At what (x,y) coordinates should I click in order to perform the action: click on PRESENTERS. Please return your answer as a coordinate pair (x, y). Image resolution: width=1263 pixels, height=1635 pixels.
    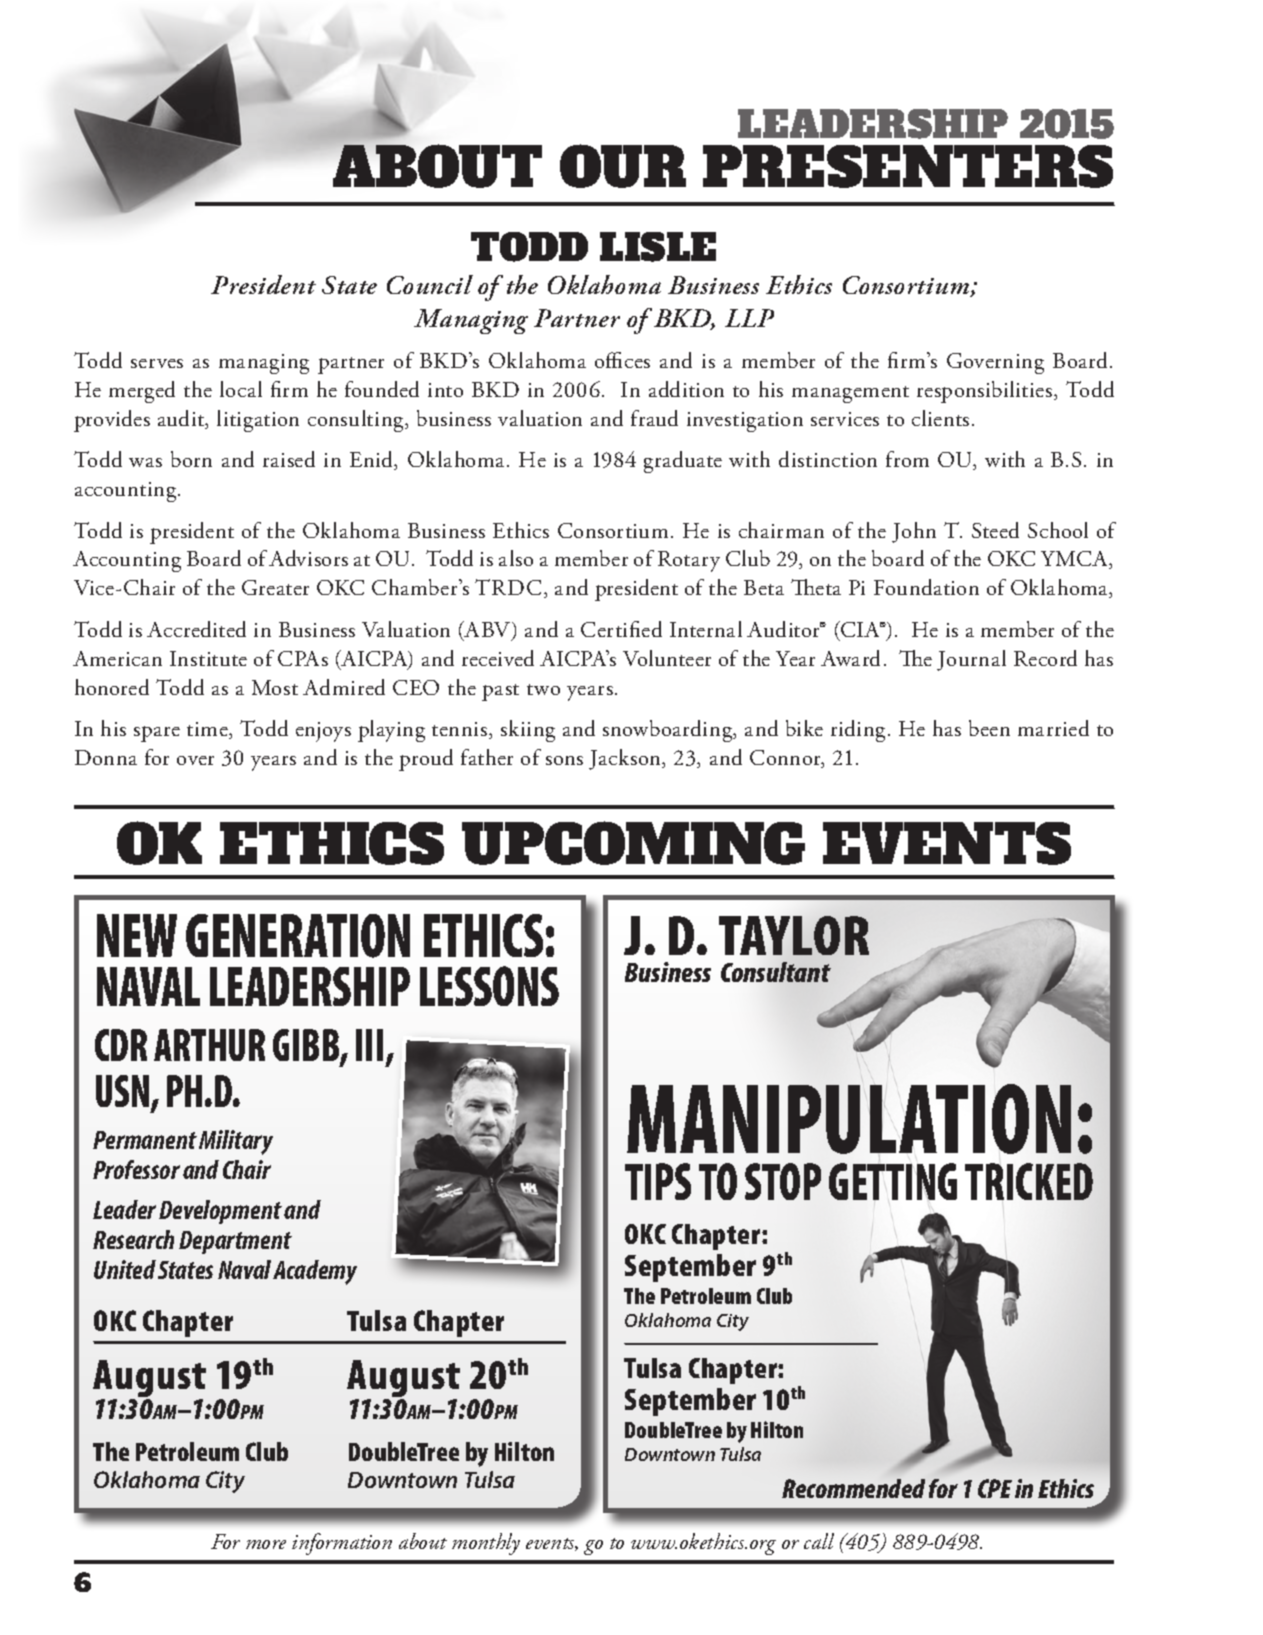
    Looking at the image, I should click on (908, 166).
